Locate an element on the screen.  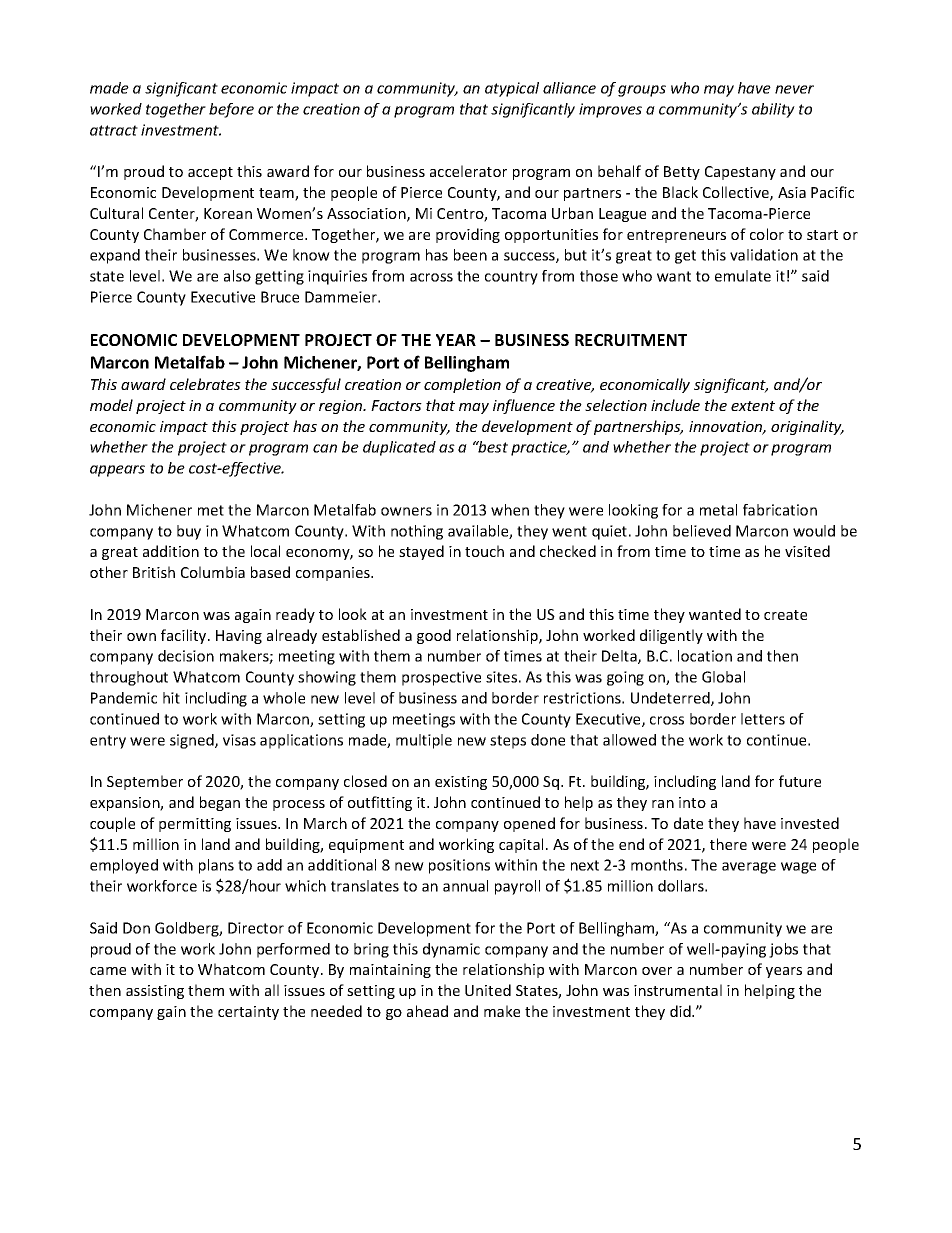
atypical is located at coordinates (512, 89).
